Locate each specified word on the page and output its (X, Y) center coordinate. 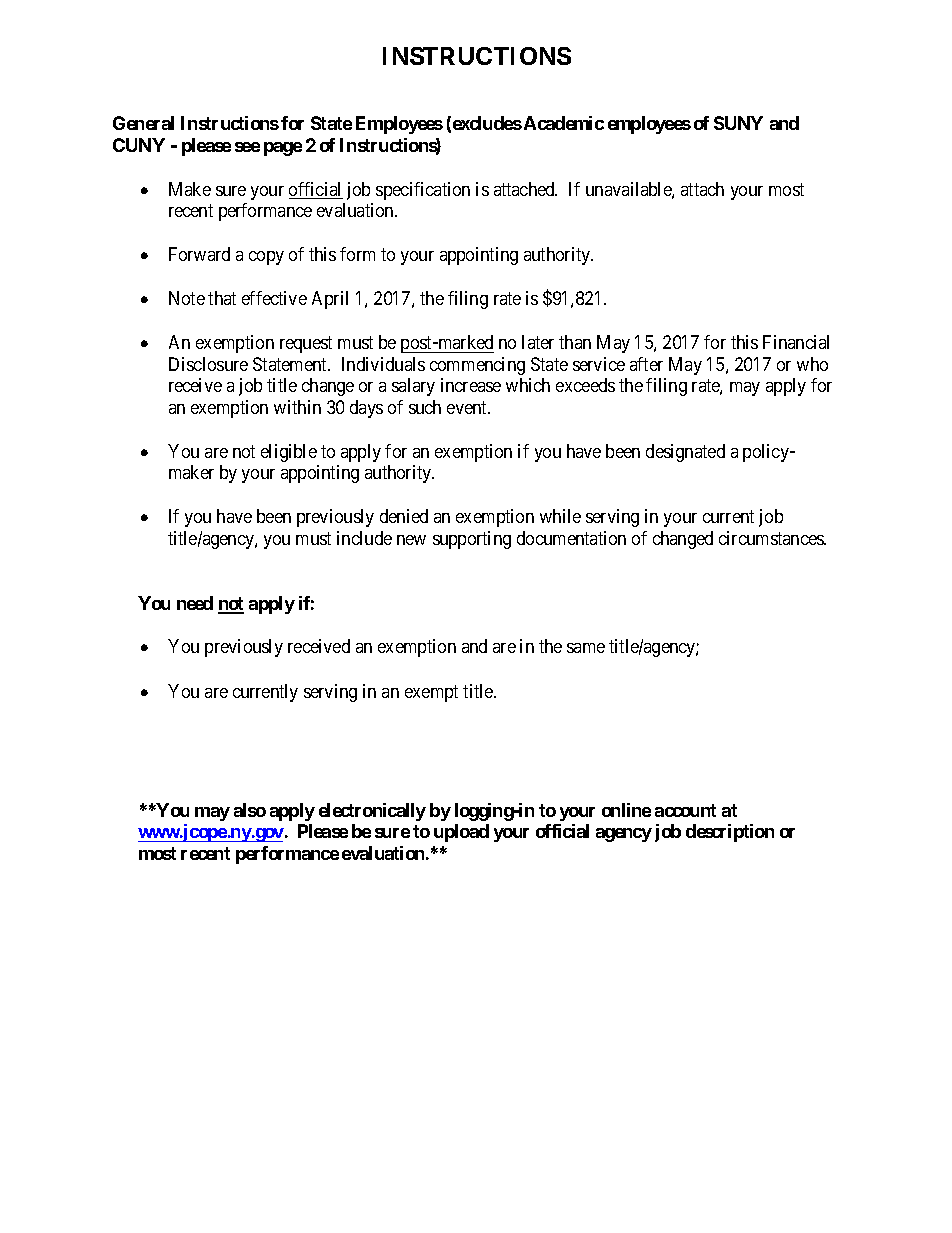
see (247, 147)
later (538, 342)
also (250, 810)
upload (461, 833)
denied (404, 516)
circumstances (772, 538)
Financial (796, 342)
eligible (289, 453)
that (222, 298)
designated (685, 453)
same (586, 648)
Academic (564, 123)
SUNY (738, 123)
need (195, 603)
